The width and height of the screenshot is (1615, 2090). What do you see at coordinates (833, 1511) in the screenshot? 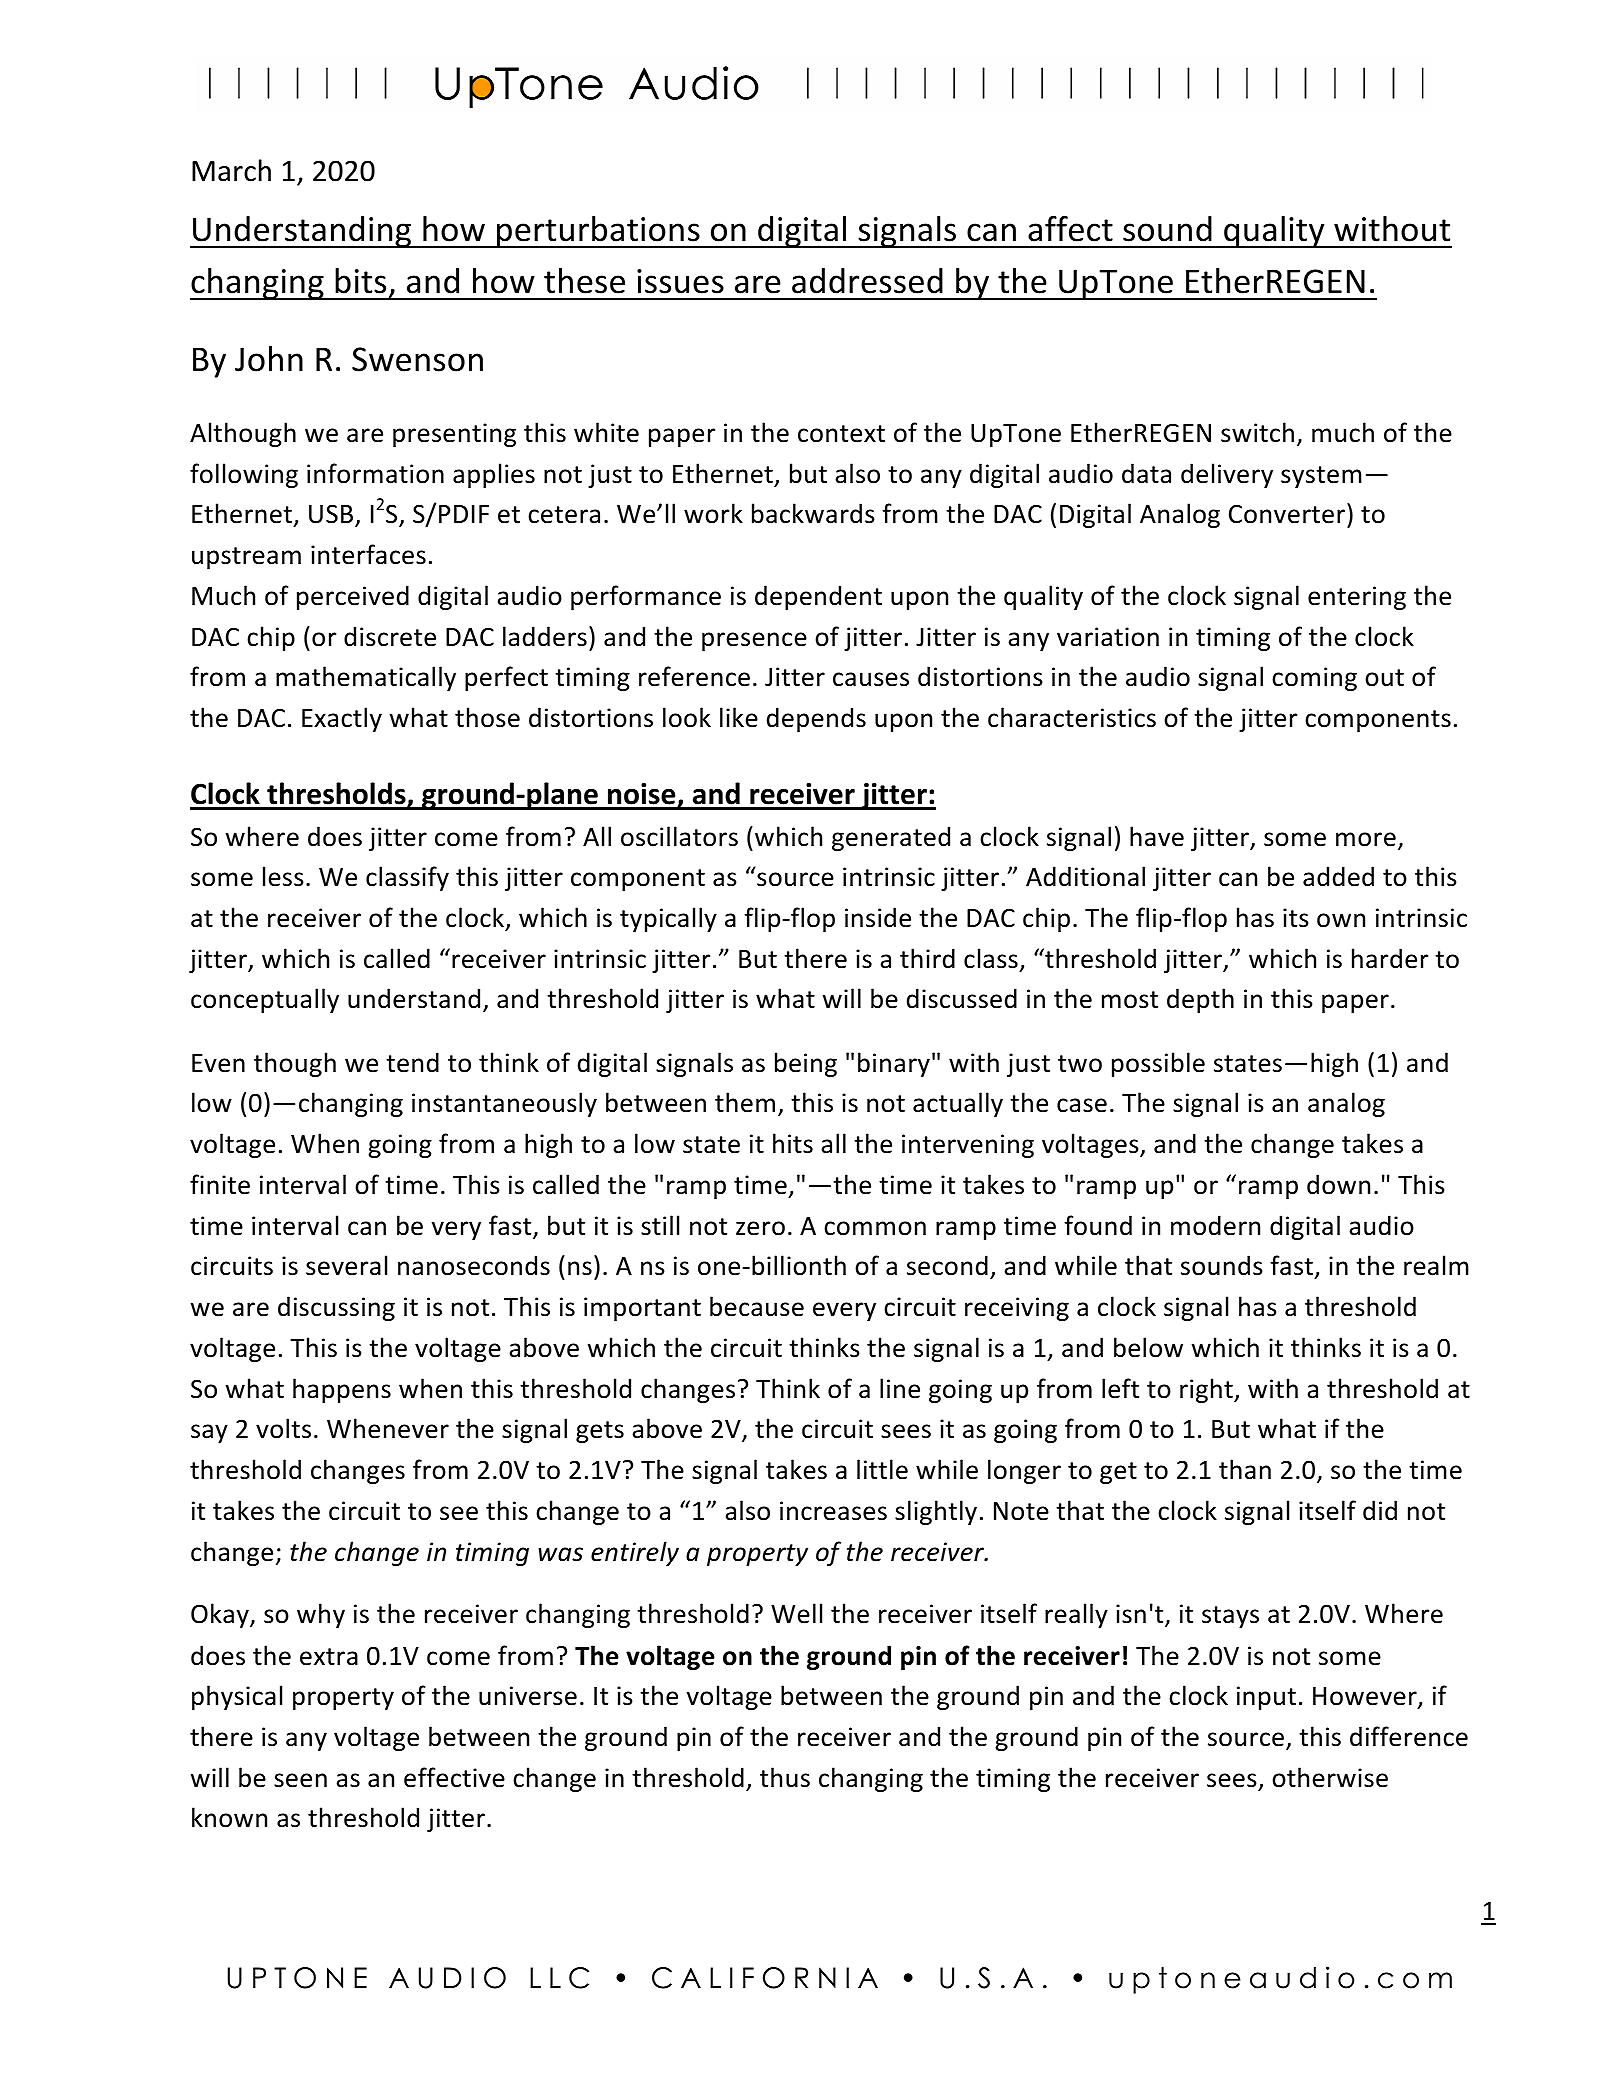
I see `increases` at bounding box center [833, 1511].
